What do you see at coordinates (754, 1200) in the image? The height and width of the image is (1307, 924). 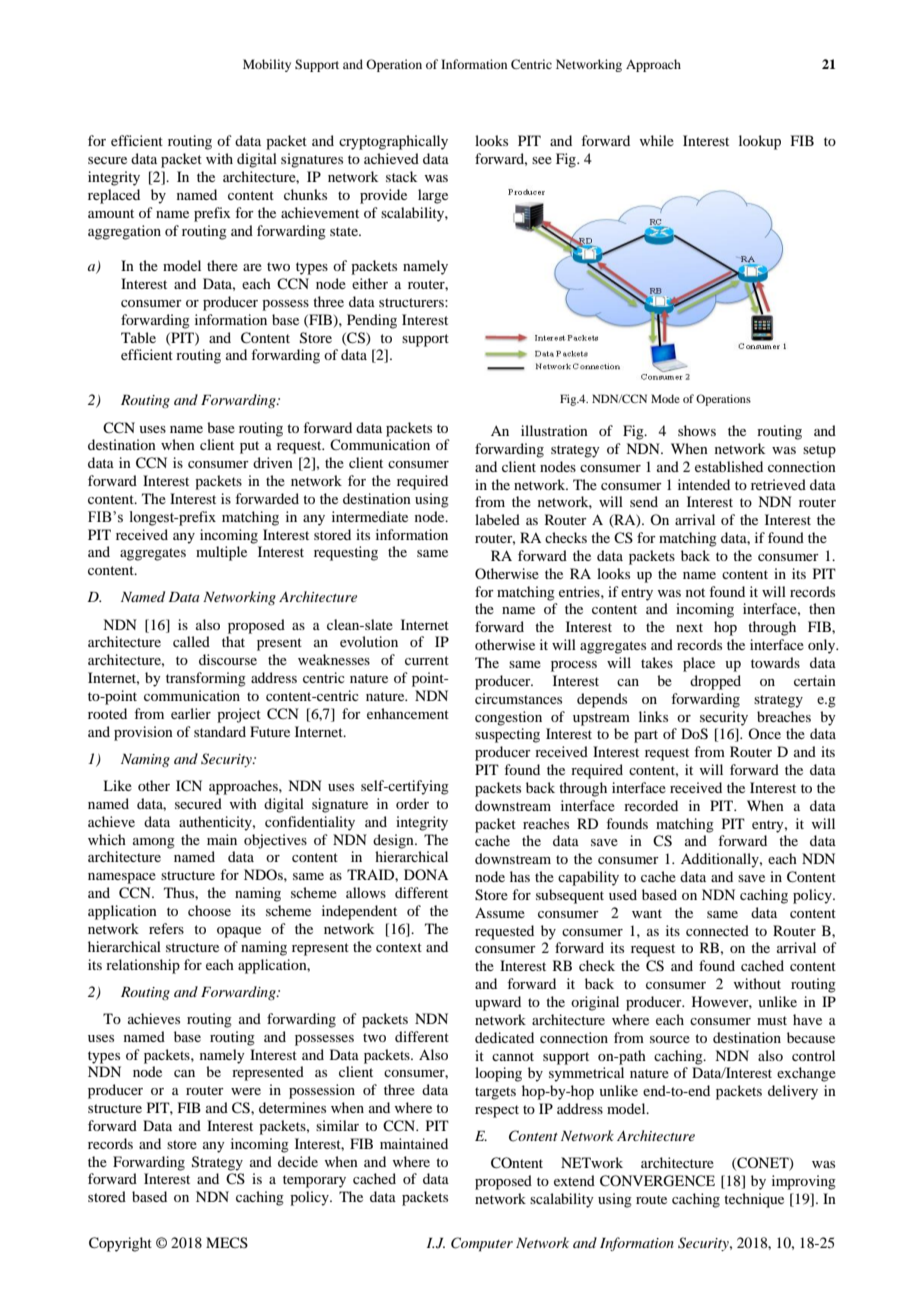 I see `technique` at bounding box center [754, 1200].
